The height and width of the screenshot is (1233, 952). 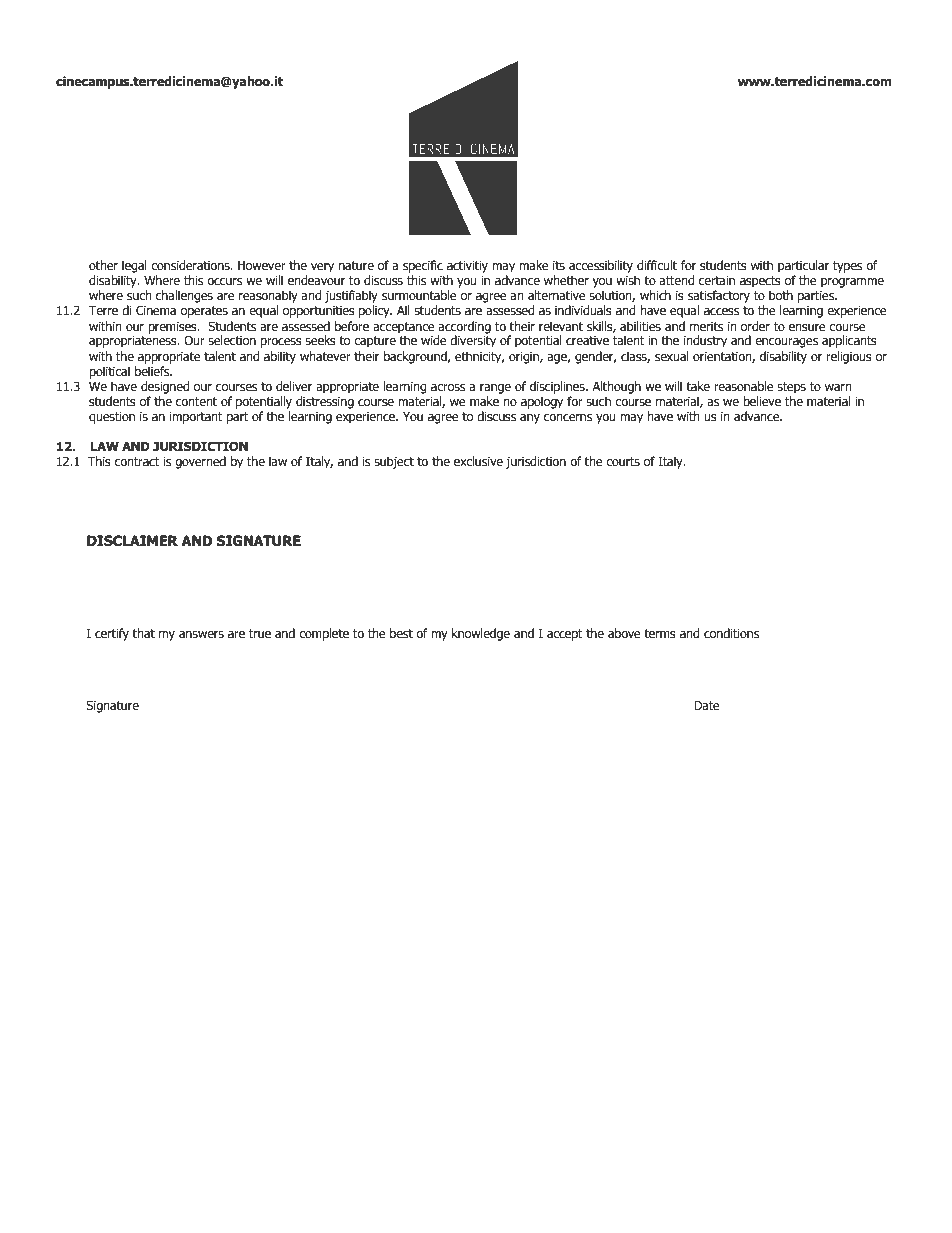 What do you see at coordinates (481, 634) in the screenshot?
I see `knowledge` at bounding box center [481, 634].
